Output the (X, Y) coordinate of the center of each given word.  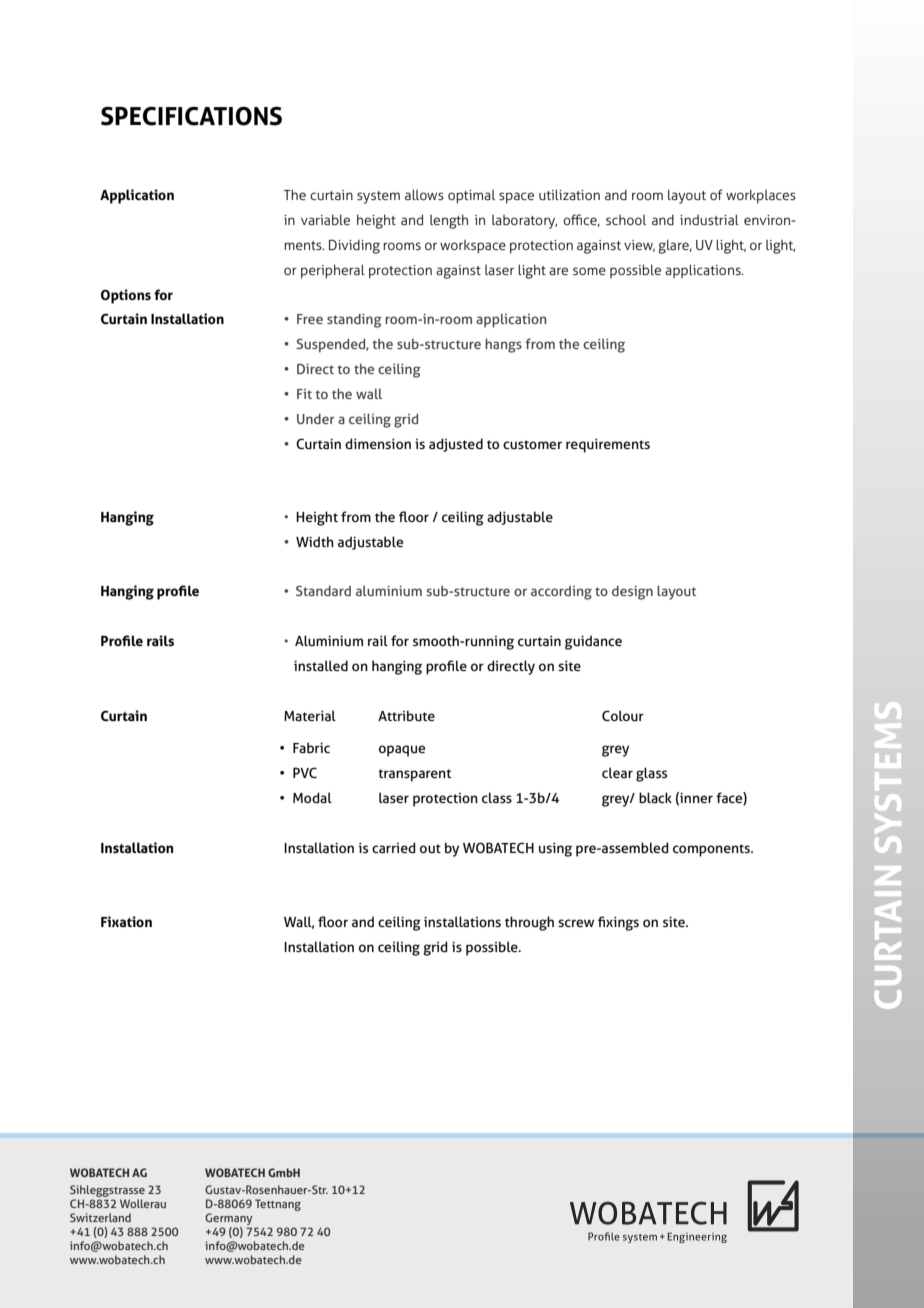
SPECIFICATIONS (191, 116)
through (529, 923)
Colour (623, 715)
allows (424, 194)
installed (321, 665)
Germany (228, 1220)
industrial (709, 219)
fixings (618, 923)
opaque (402, 751)
